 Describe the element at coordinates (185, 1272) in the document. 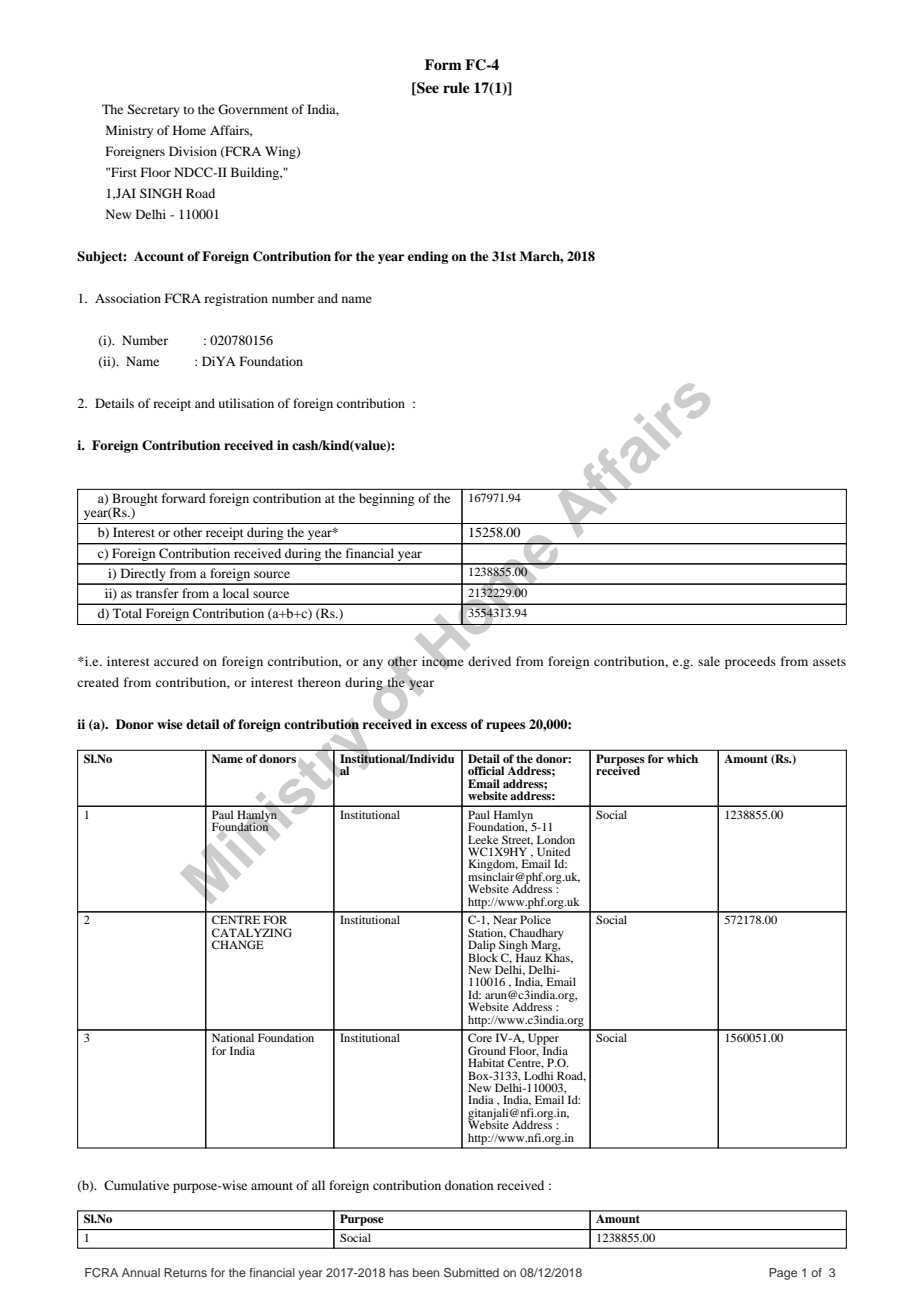

I see `Returns` at that location.
